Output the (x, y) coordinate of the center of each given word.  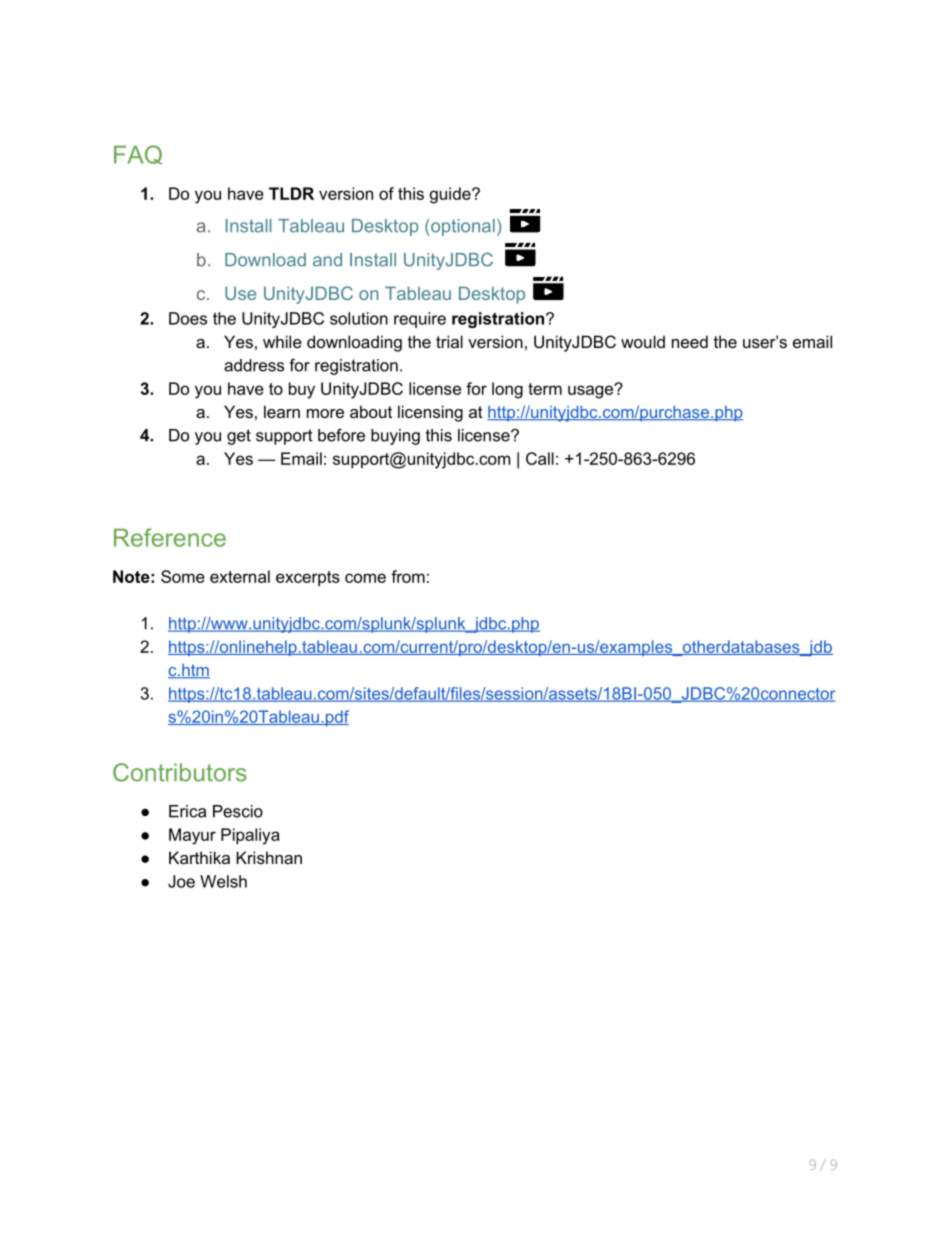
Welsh (223, 881)
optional (462, 227)
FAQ (138, 155)
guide (451, 195)
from (408, 576)
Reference (170, 537)
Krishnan (269, 857)
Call (540, 458)
